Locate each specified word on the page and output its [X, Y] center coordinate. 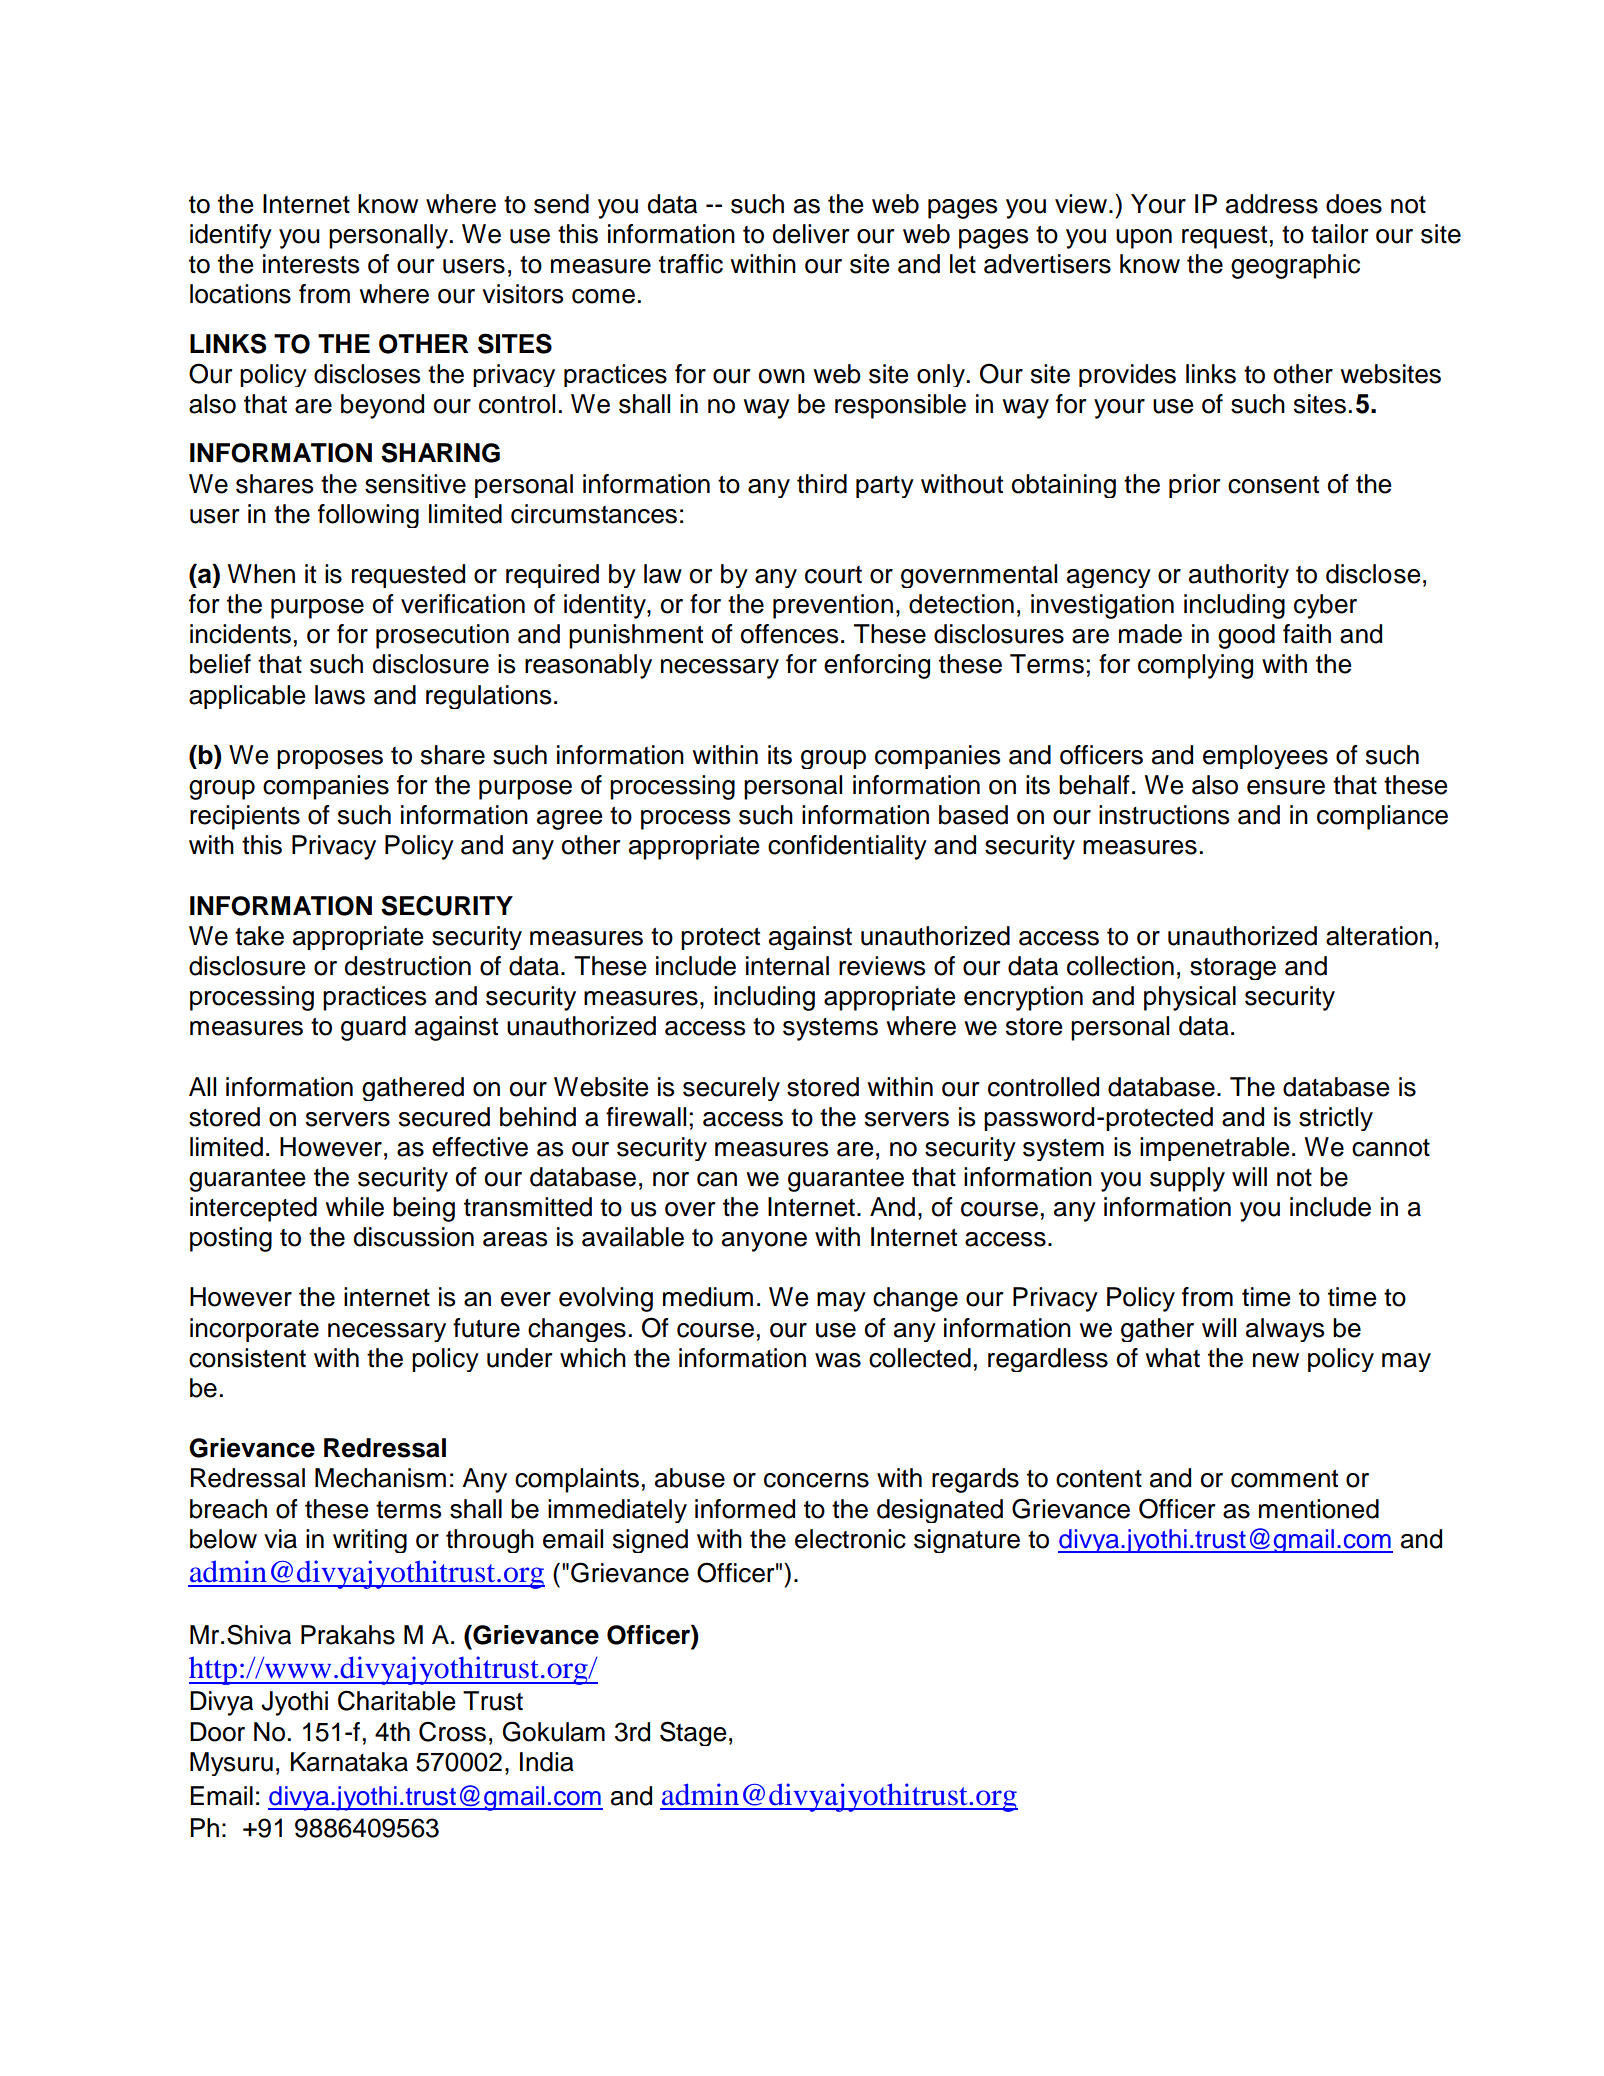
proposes [330, 759]
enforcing [877, 666]
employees [1265, 757]
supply [1187, 1179]
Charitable [396, 1700]
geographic [1295, 266]
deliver [811, 234]
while [354, 1207]
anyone [764, 1242]
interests [311, 264]
